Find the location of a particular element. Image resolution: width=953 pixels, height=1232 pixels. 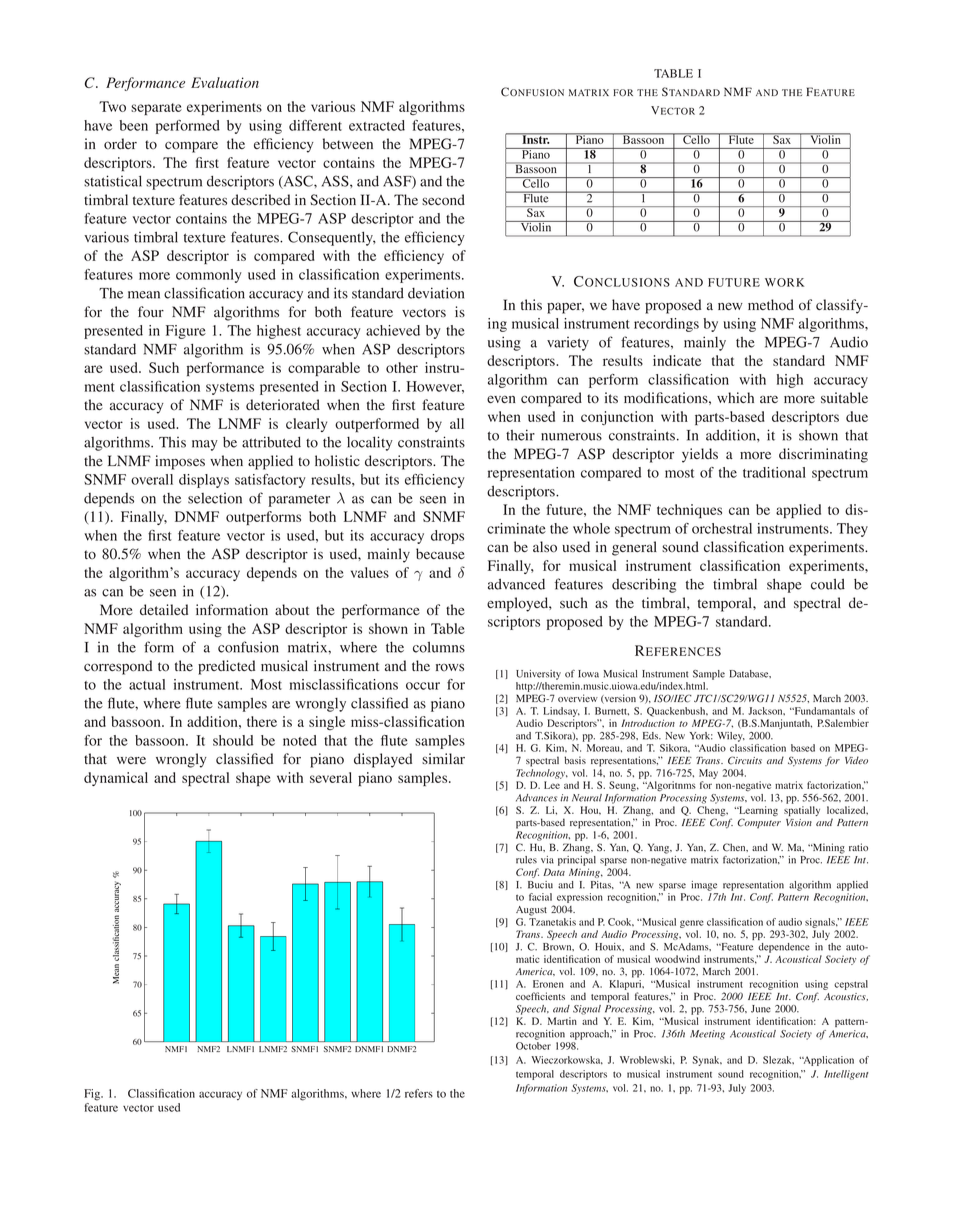

separate is located at coordinates (156, 109).
